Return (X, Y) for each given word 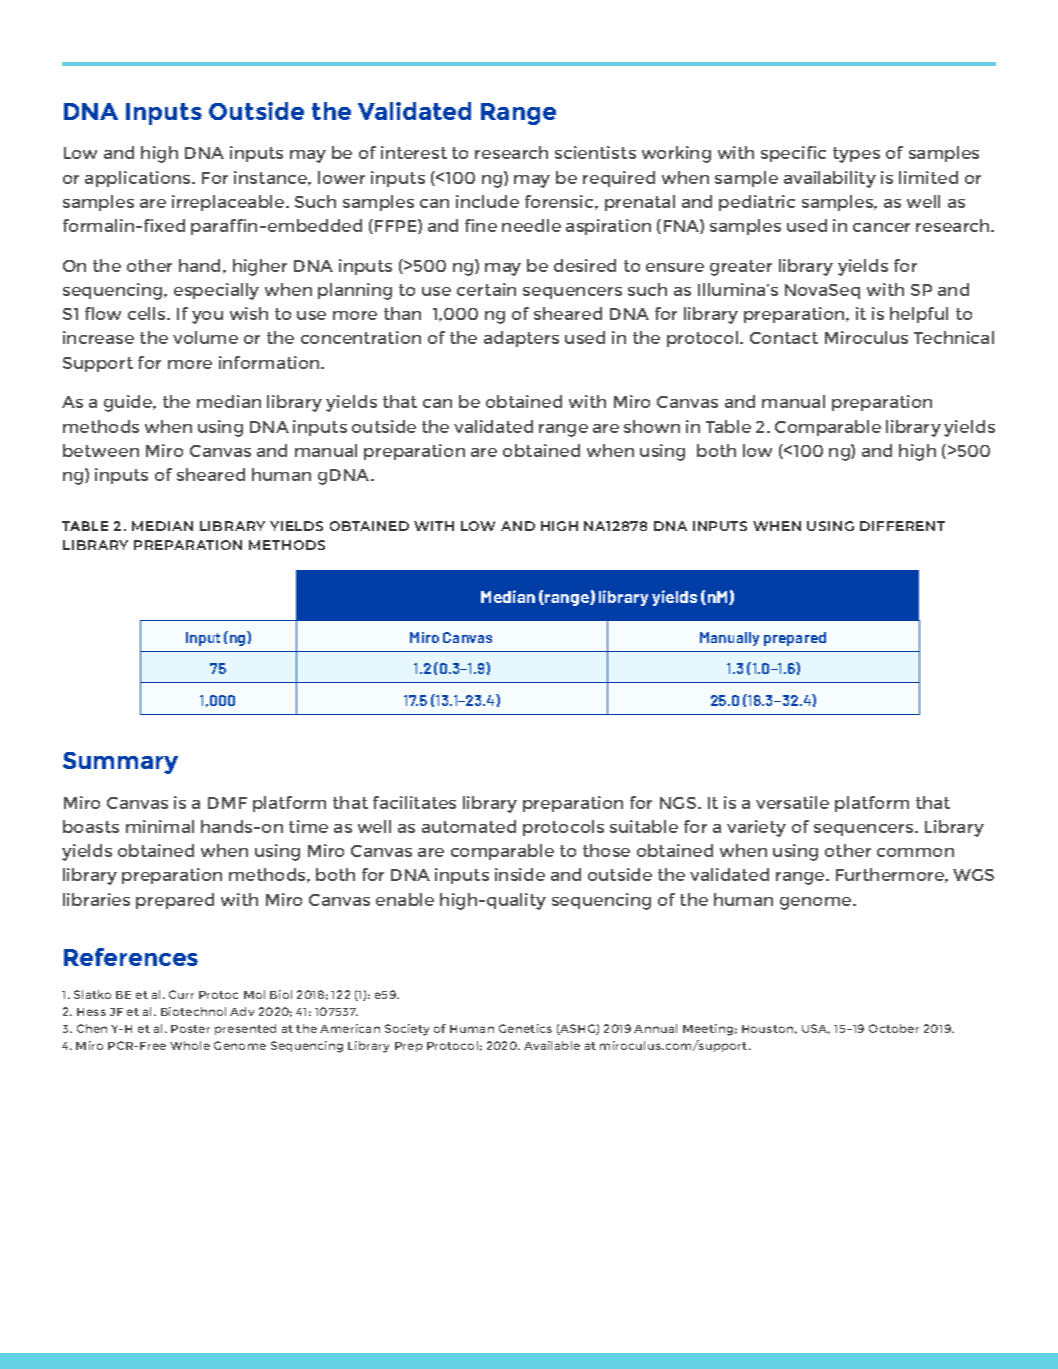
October (894, 1028)
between (101, 450)
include (487, 201)
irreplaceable (229, 203)
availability (830, 179)
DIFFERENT (902, 526)
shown (652, 426)
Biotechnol (193, 1011)
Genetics (525, 1028)
